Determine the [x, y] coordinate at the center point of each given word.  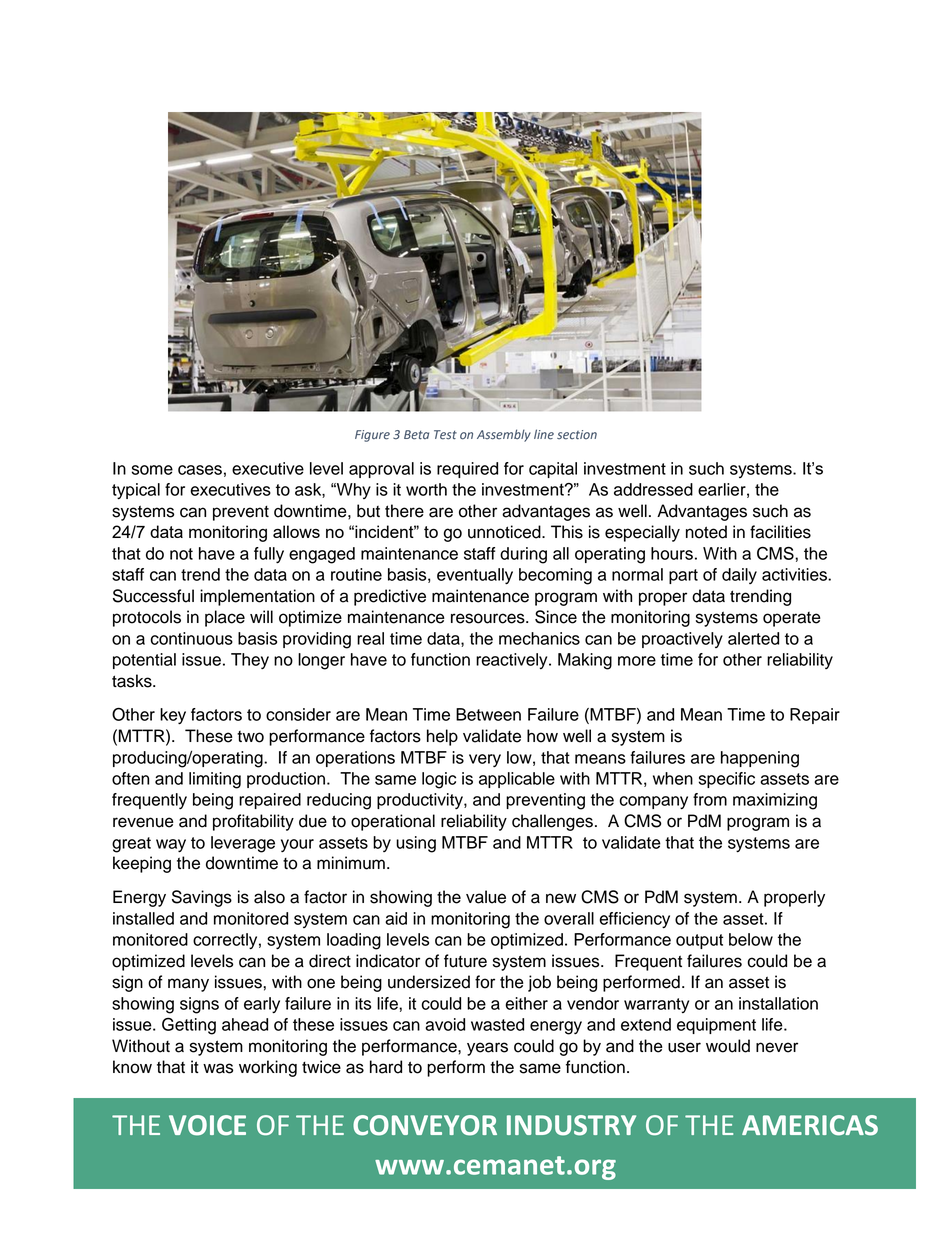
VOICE [207, 1125]
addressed [653, 489]
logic [439, 780]
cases [200, 470]
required [467, 470]
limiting [215, 780]
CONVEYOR [425, 1125]
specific [727, 780]
